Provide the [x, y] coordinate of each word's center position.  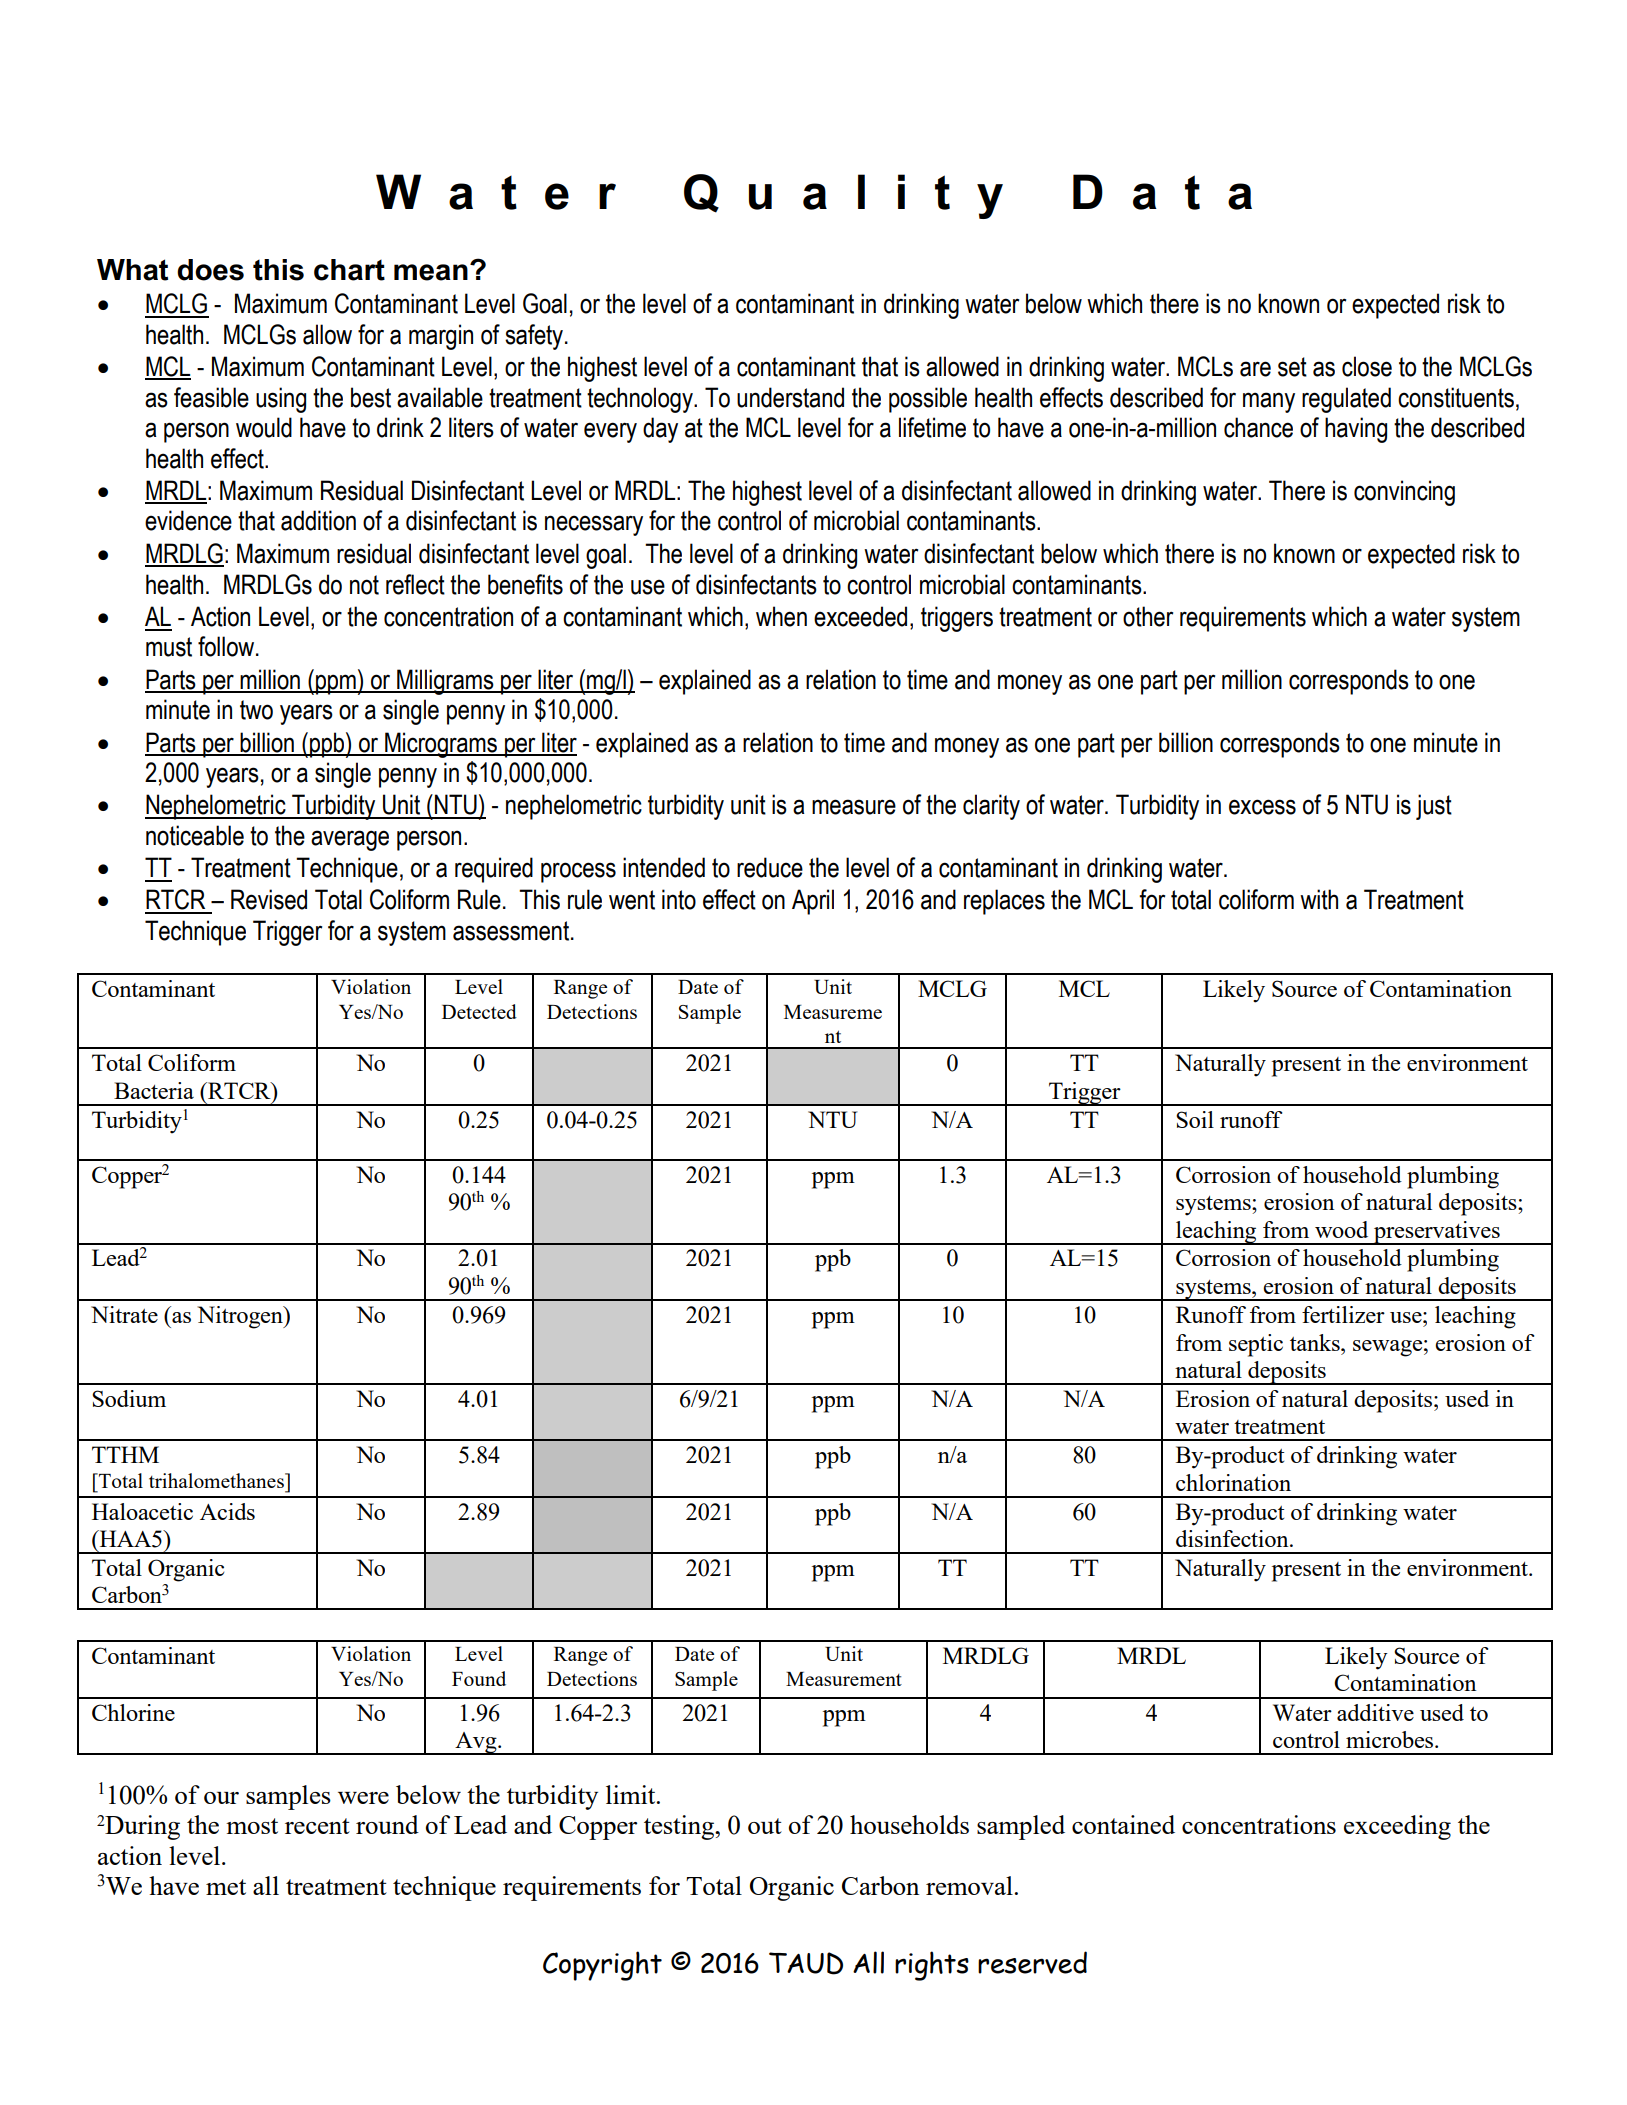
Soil [1195, 1119]
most [252, 1826]
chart [349, 270]
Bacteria [154, 1090]
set [1292, 367]
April [813, 902]
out [765, 1826]
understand [790, 397]
